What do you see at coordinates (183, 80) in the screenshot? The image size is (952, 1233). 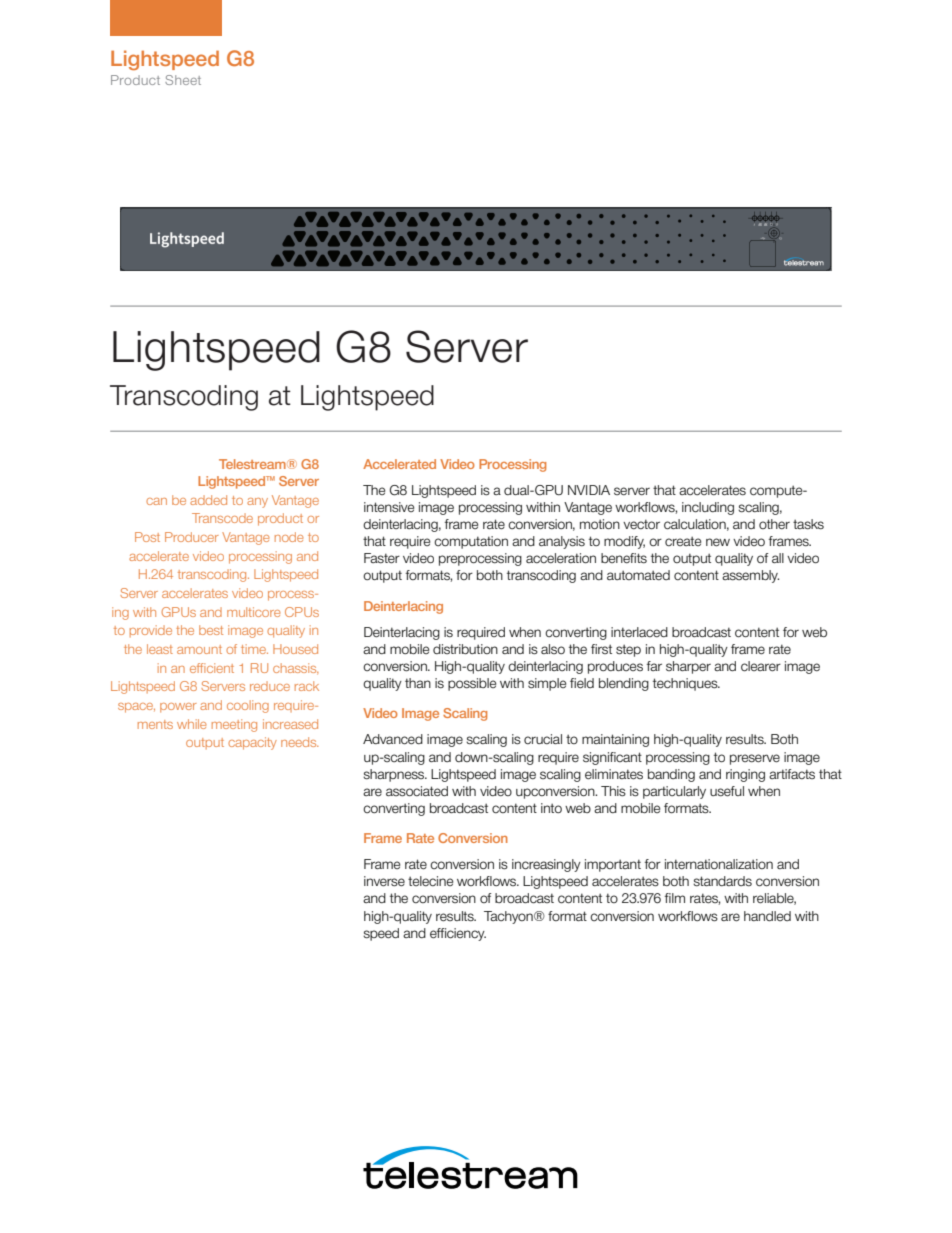 I see `Sheet` at bounding box center [183, 80].
